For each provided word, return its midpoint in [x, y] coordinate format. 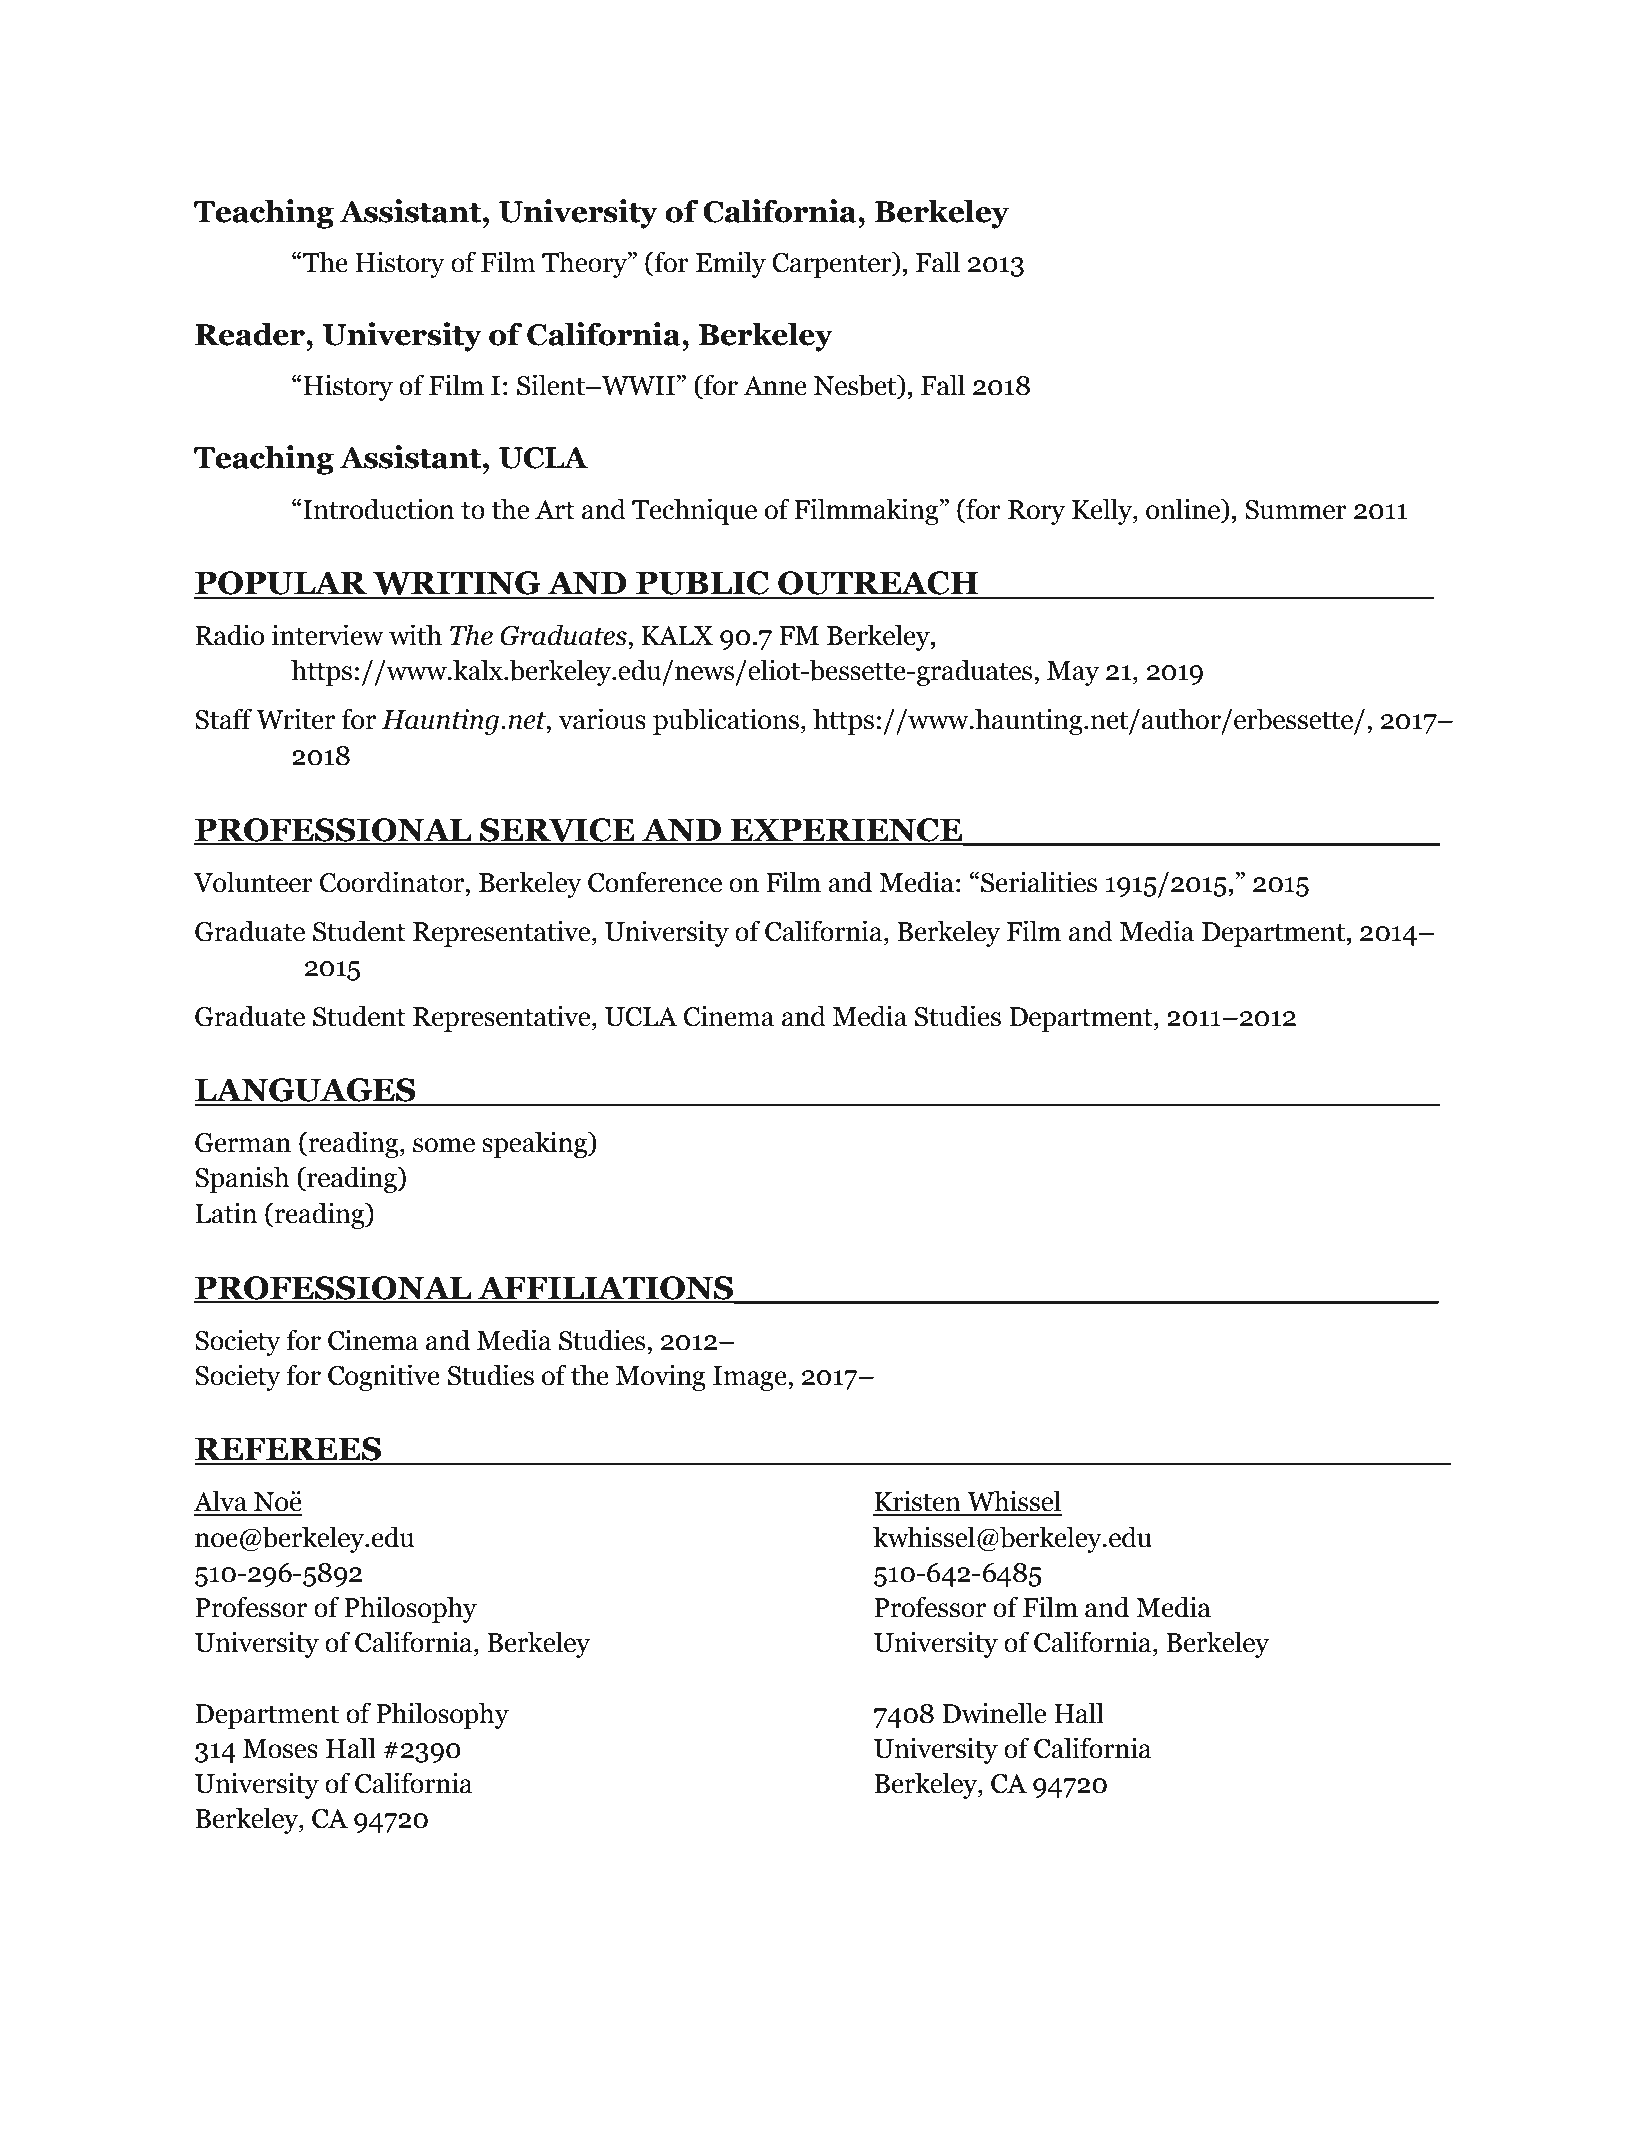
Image [751, 1378]
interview [328, 635]
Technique [694, 511]
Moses [280, 1749]
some [444, 1145]
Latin [226, 1213]
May [1073, 673]
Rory [1036, 512]
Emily [731, 264]
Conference [655, 882]
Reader [251, 334]
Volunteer [253, 882]
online [1184, 509]
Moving [661, 1377]
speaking [536, 1144]
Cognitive [384, 1377]
